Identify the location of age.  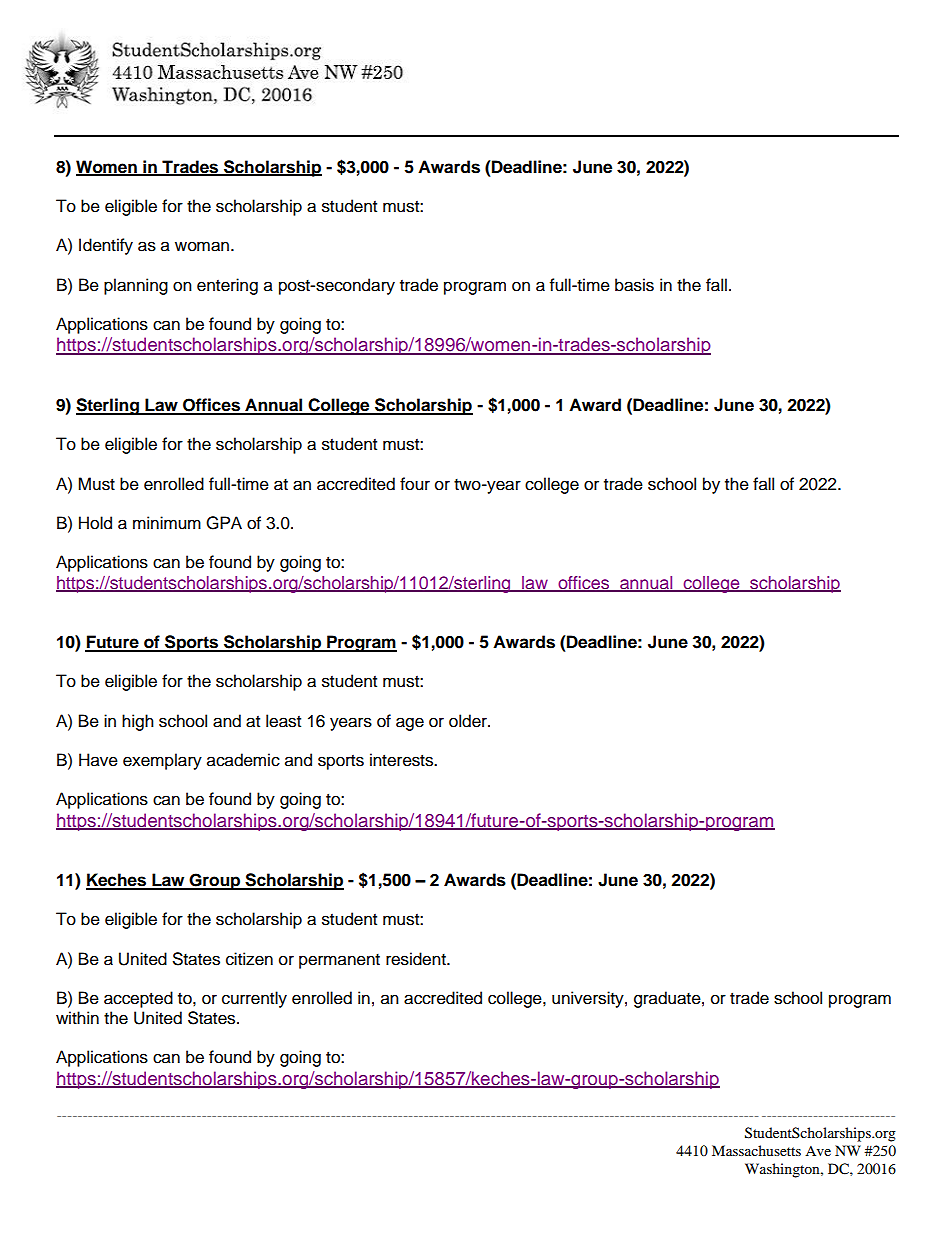
(410, 724).
